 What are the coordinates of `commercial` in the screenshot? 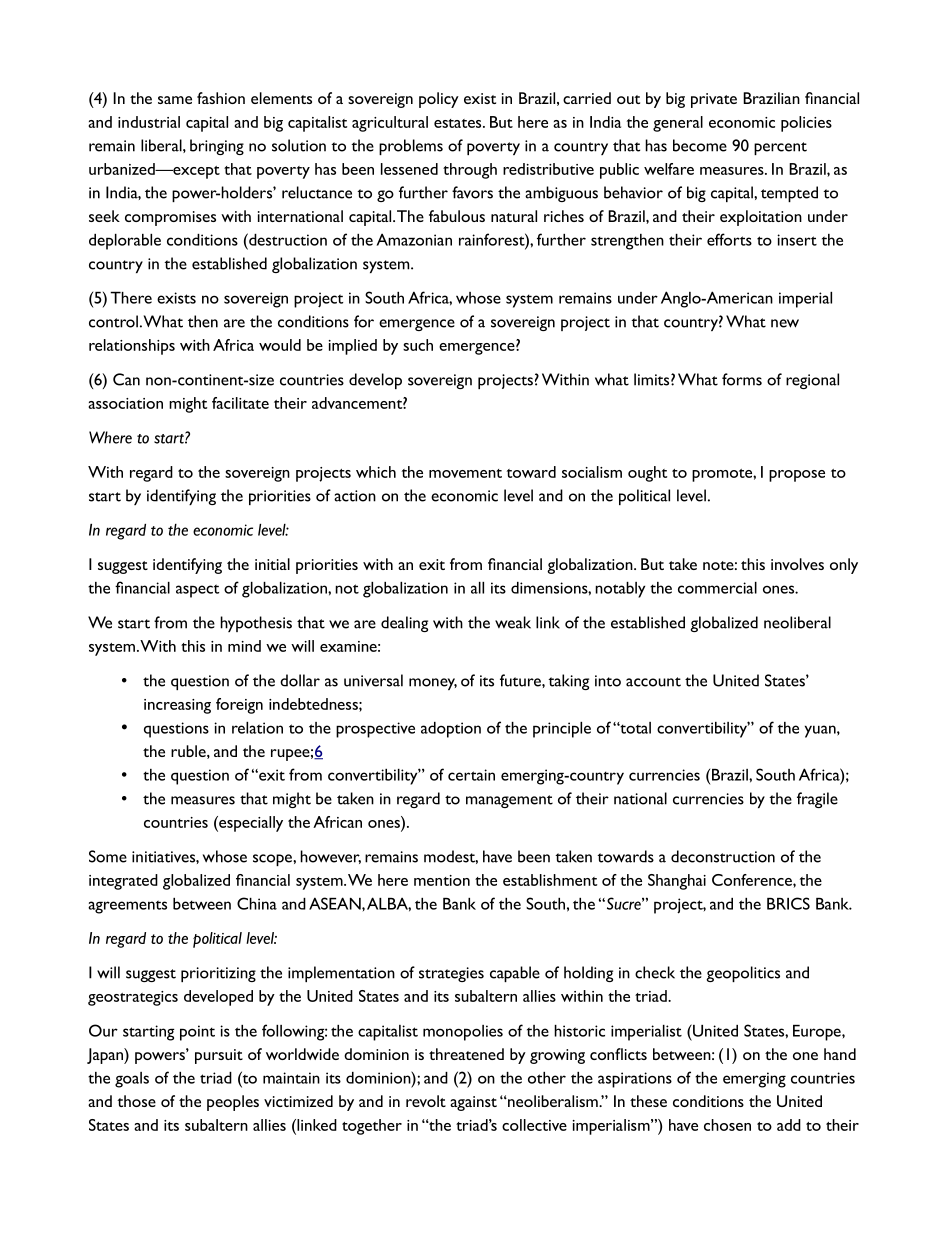 It's located at (717, 588).
